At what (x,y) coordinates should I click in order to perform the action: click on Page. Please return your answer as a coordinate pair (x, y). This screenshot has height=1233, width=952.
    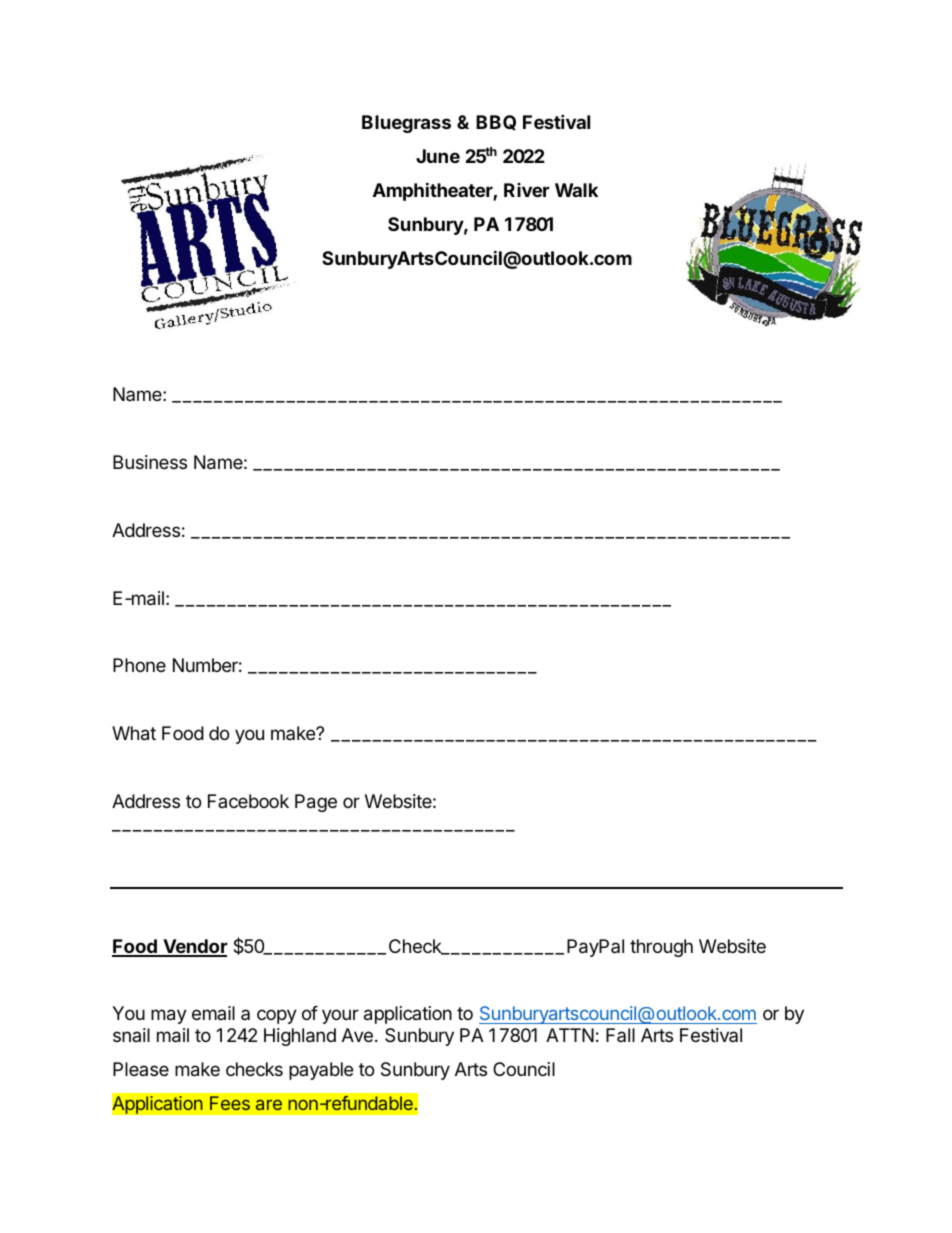
    Looking at the image, I should click on (316, 803).
